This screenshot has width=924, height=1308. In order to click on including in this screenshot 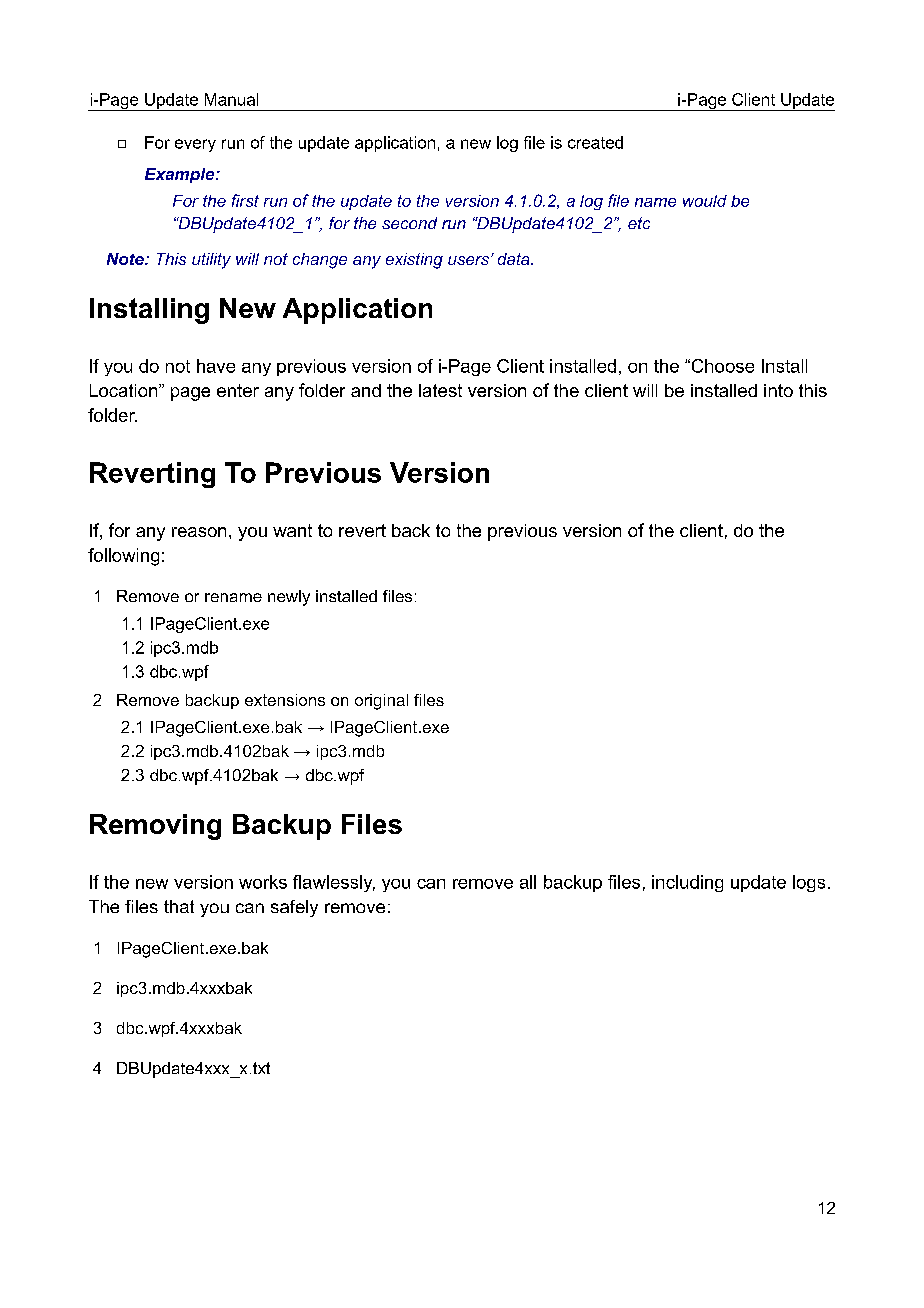, I will do `click(687, 883)`.
